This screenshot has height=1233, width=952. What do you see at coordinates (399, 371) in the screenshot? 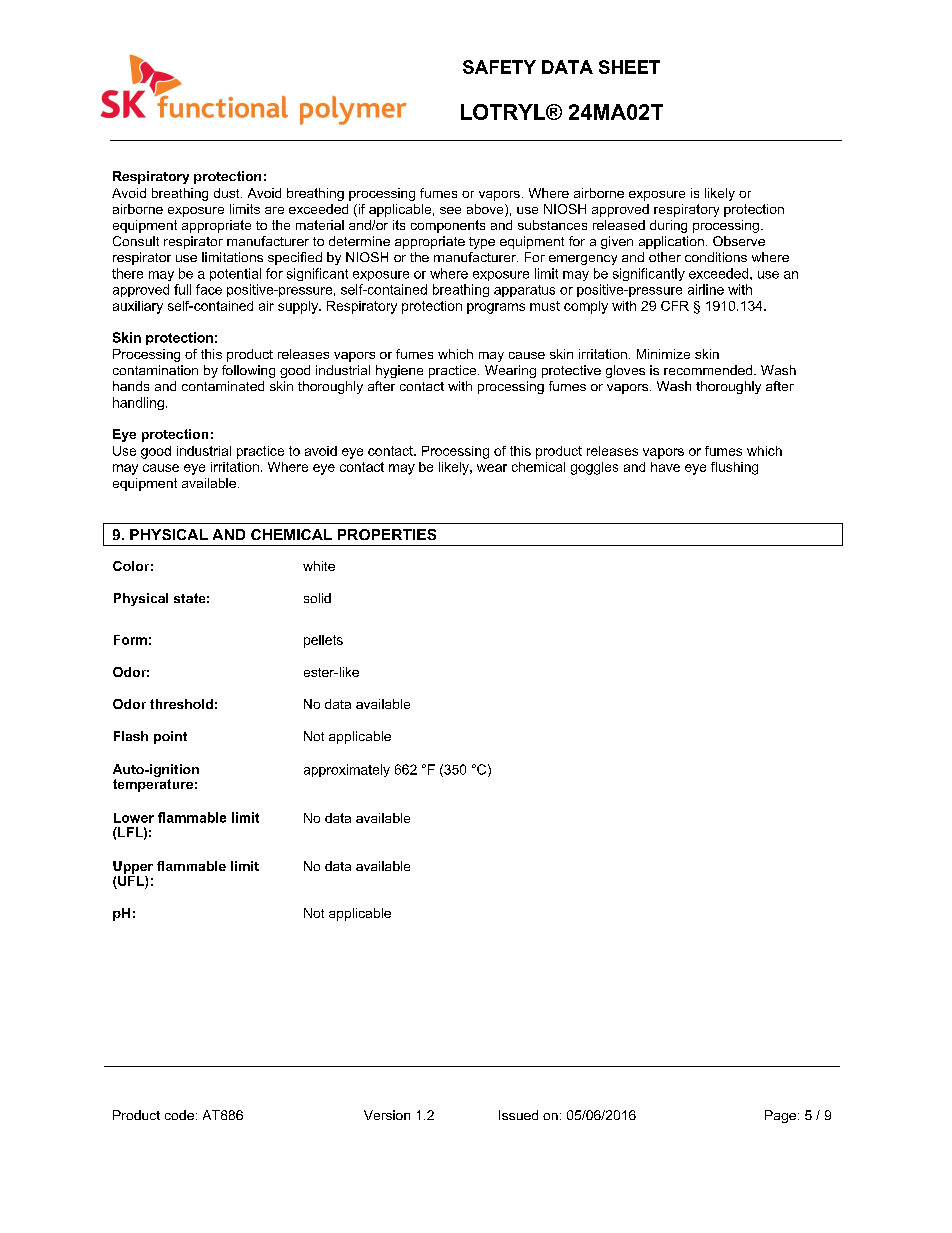
I see `hygiene` at bounding box center [399, 371].
